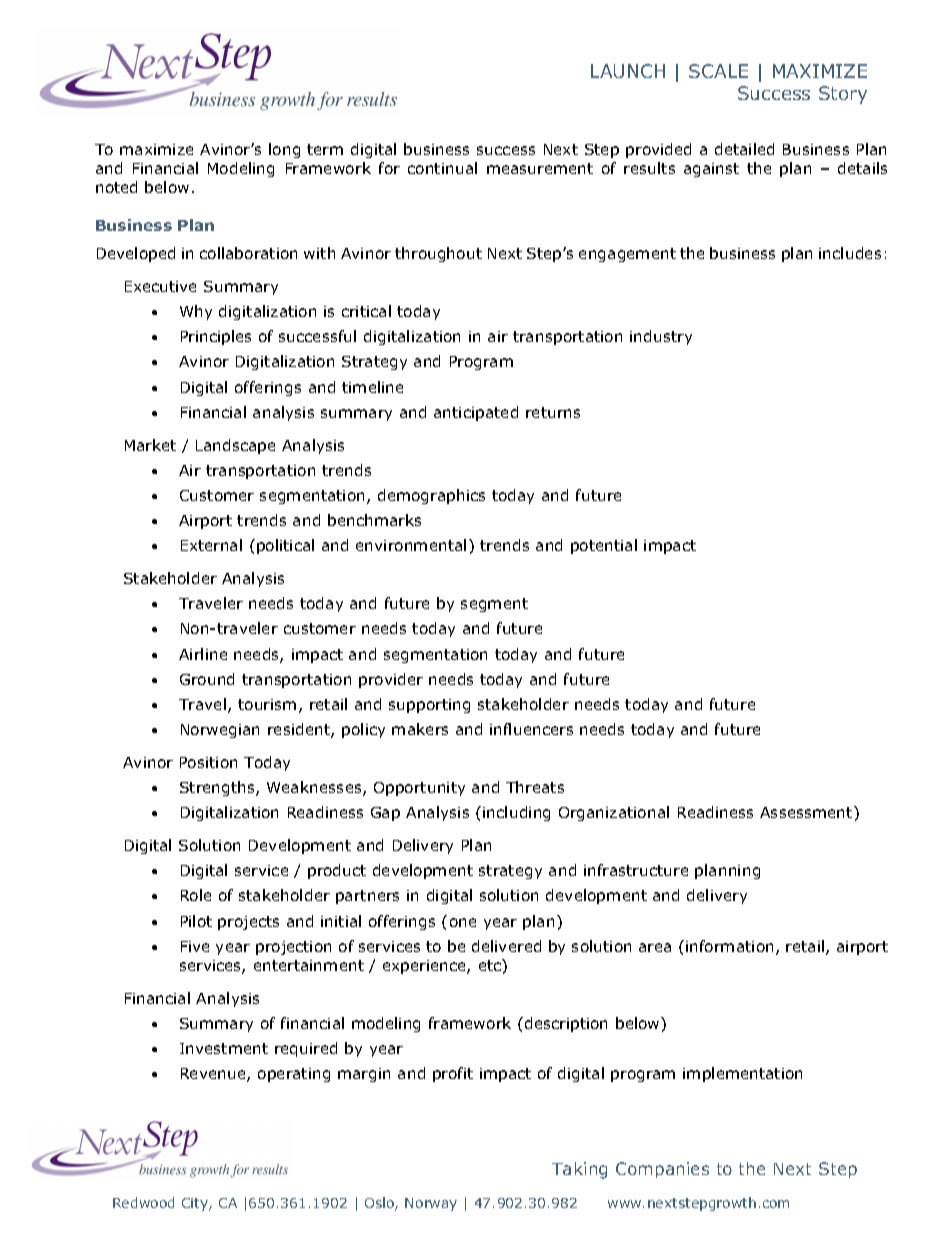 The image size is (952, 1233). I want to click on one, so click(463, 922).
